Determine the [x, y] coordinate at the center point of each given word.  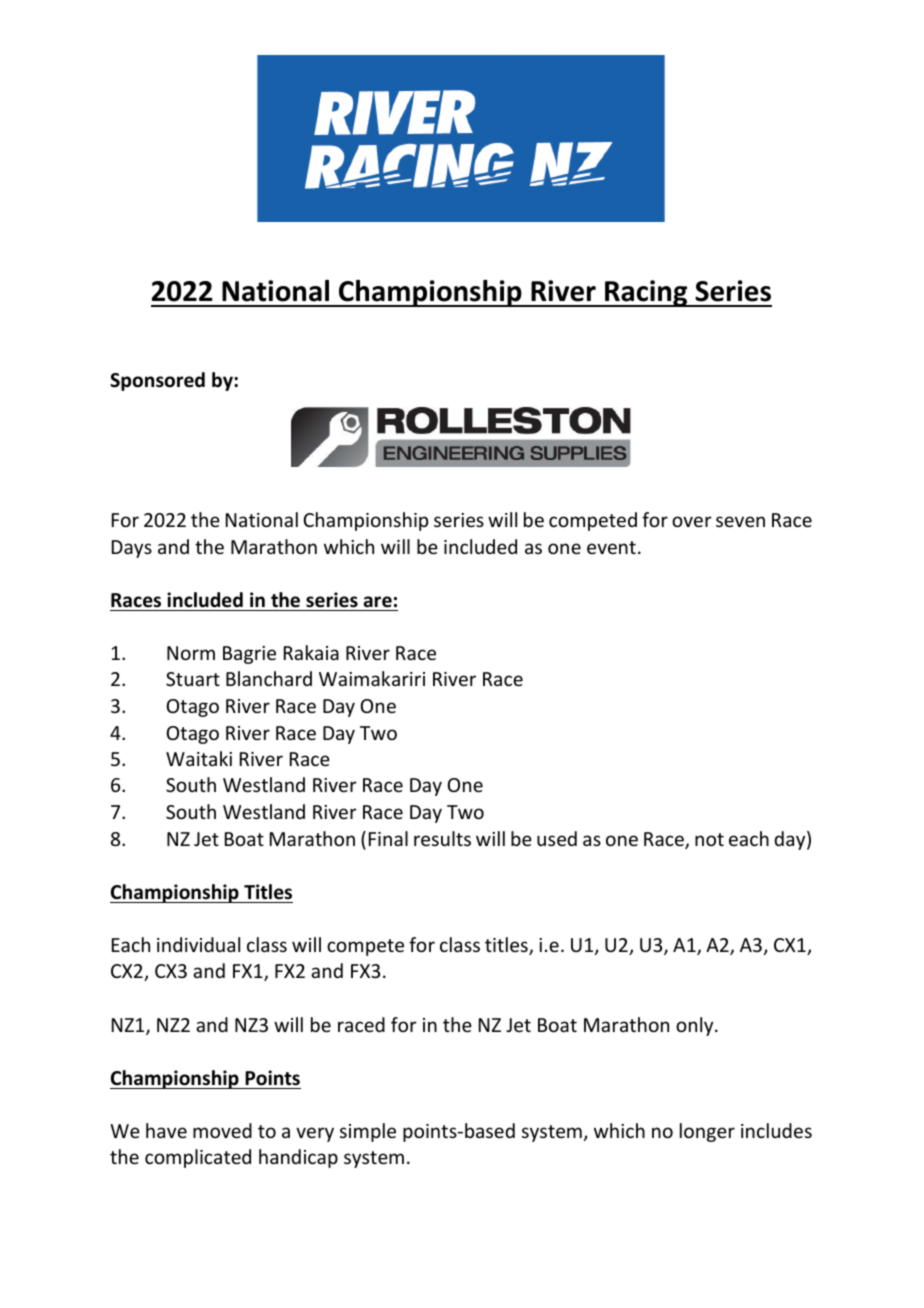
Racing [646, 293]
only [696, 1026]
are [378, 602]
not [709, 839]
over [692, 521]
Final [388, 838]
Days [132, 549]
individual [198, 944]
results [442, 838]
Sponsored [157, 381]
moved [222, 1130]
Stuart [193, 679]
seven [740, 521]
